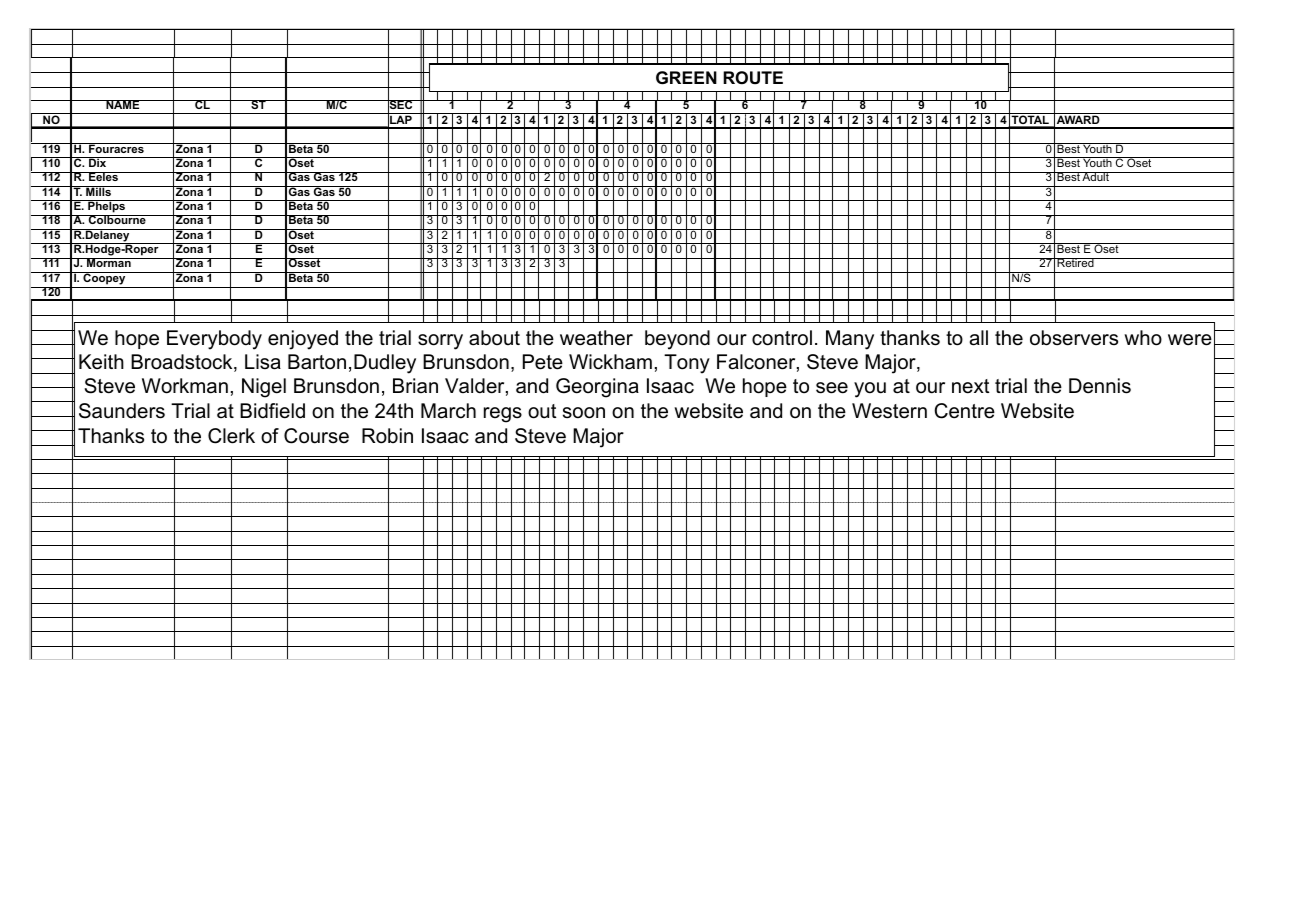 Image resolution: width=1308 pixels, height=924 pixels. What do you see at coordinates (231, 436) in the image?
I see `Clerk` at bounding box center [231, 436].
